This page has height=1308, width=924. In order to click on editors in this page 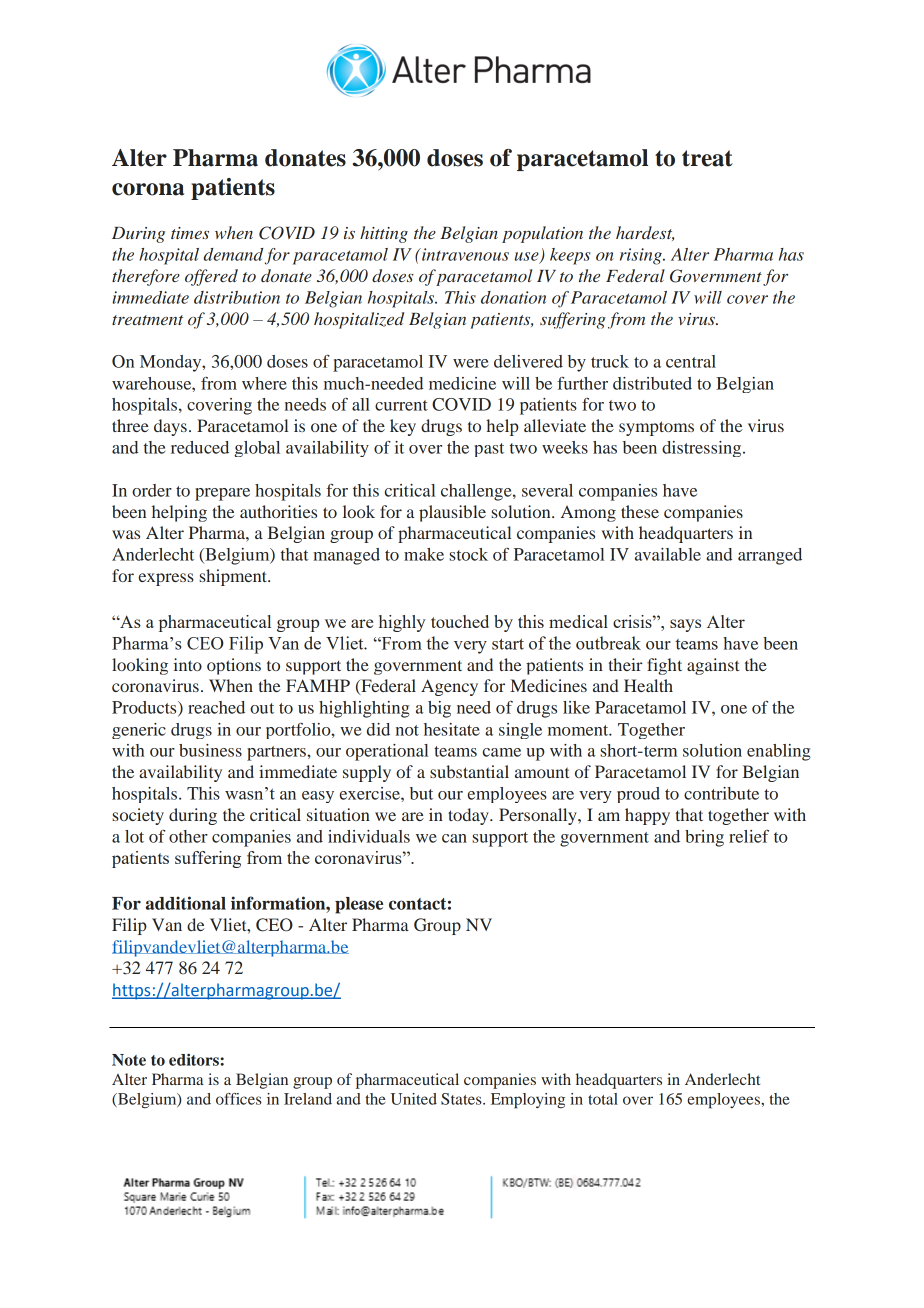, I will do `click(195, 1059)`.
